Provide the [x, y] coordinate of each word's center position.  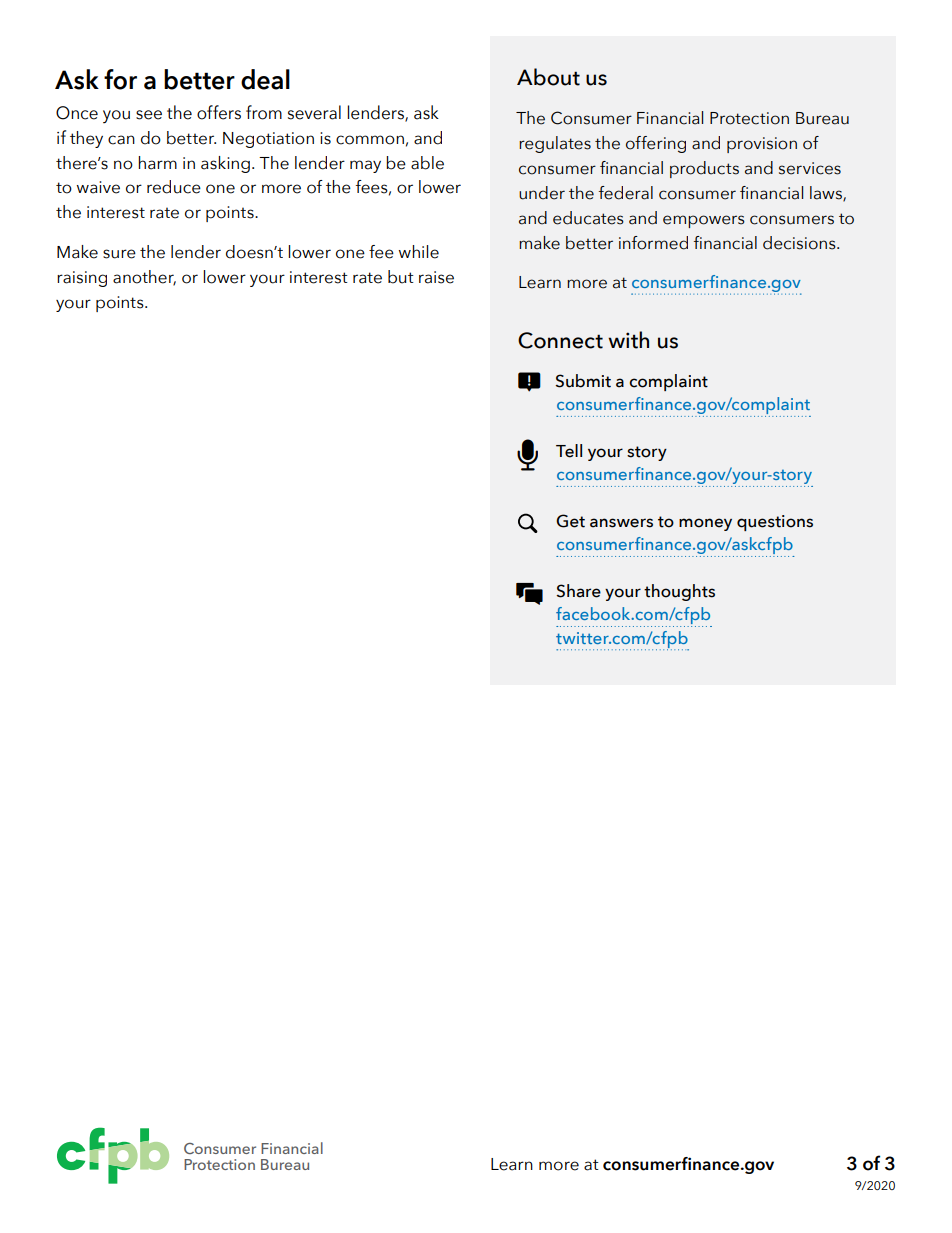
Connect [560, 340]
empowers [704, 221]
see [149, 115]
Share [578, 591]
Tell [569, 451]
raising [82, 279]
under [542, 193]
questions [775, 523]
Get [570, 521]
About [548, 77]
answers [621, 523]
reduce [174, 187]
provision [762, 145]
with [628, 340]
